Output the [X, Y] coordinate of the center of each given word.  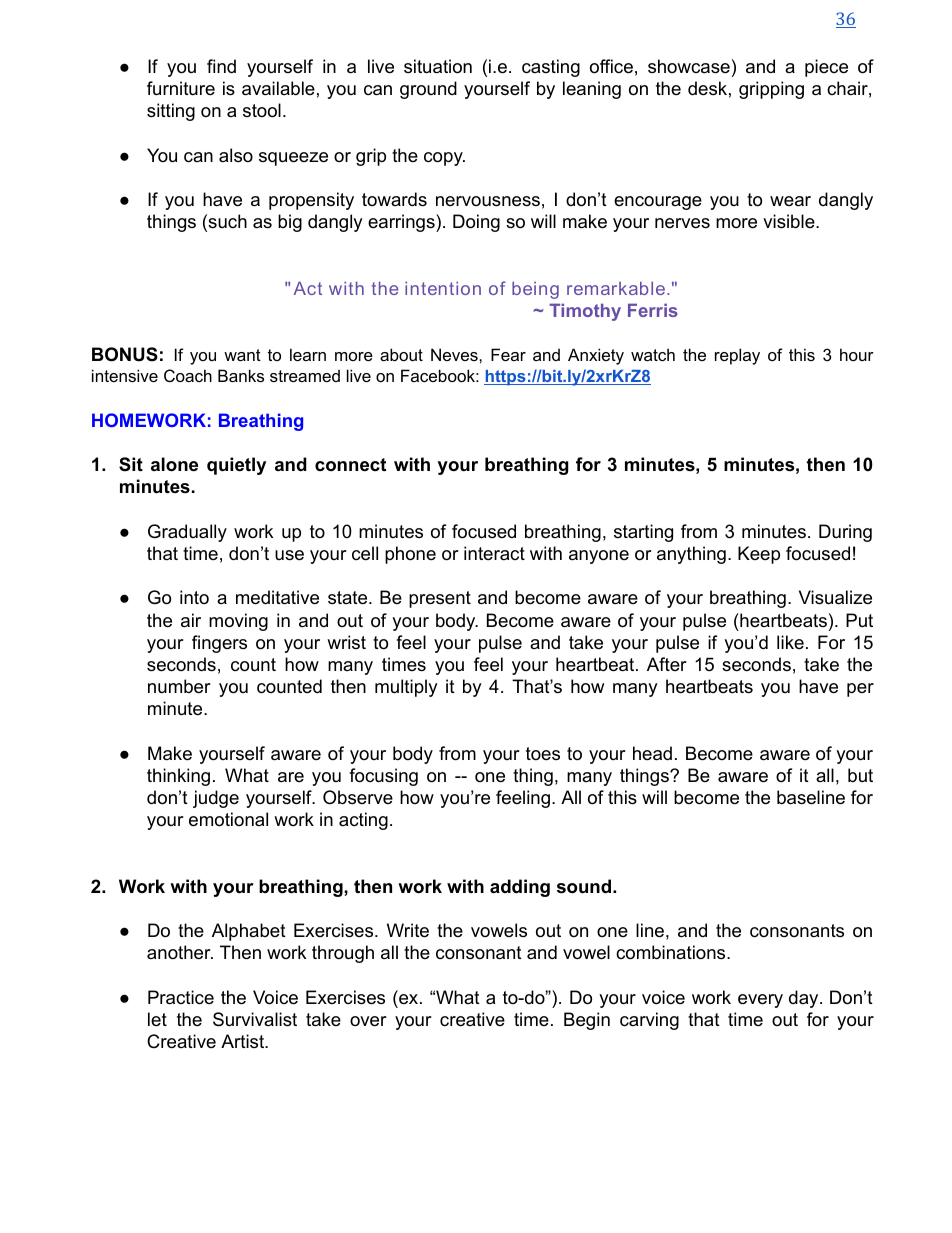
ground [428, 90]
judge [216, 799]
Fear [508, 354]
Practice [181, 997]
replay [737, 356]
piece [826, 68]
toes [543, 753]
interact [494, 553]
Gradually [187, 533]
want [242, 355]
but [860, 775]
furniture [181, 88]
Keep [759, 555]
